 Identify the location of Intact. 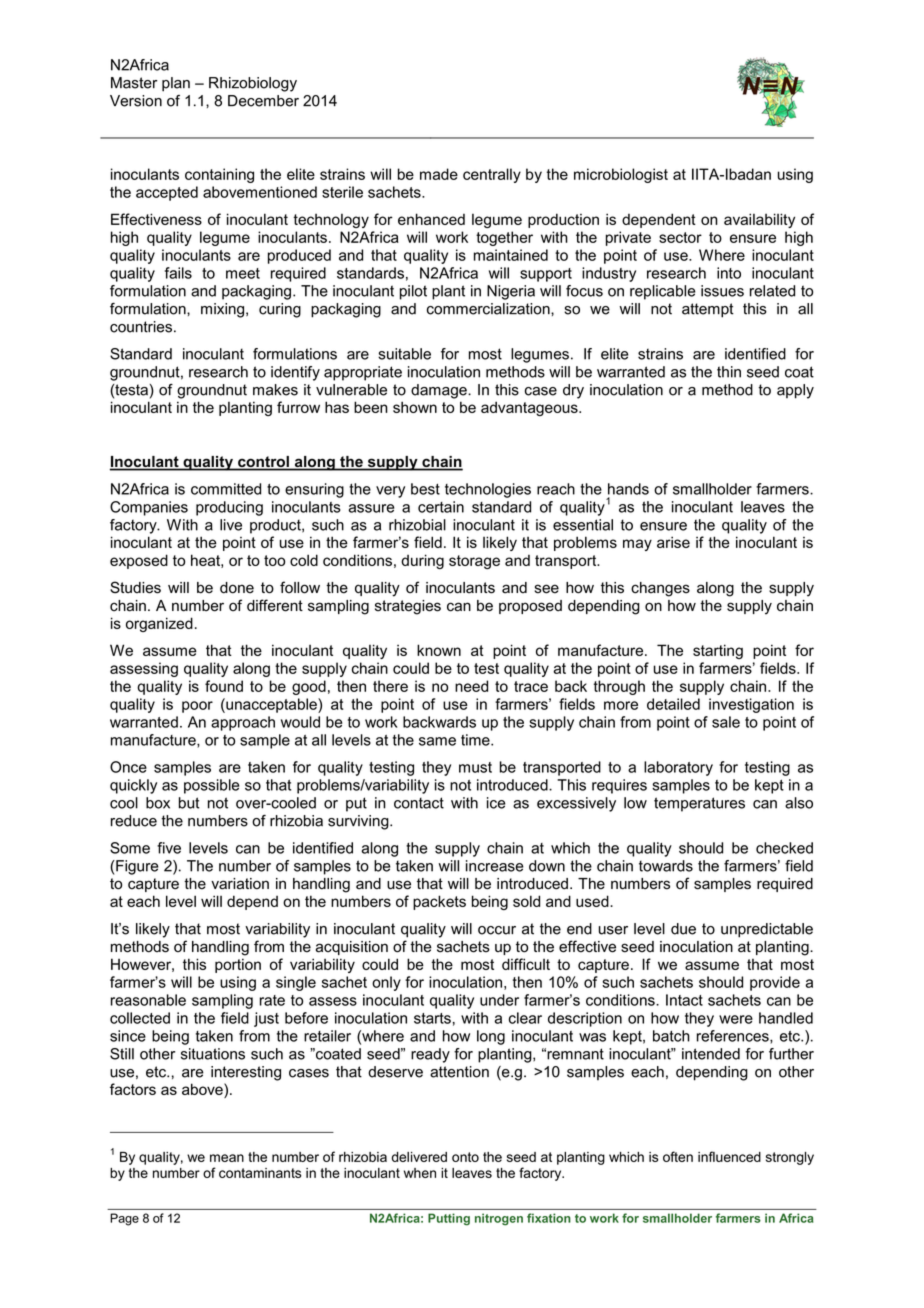
(684, 1000).
